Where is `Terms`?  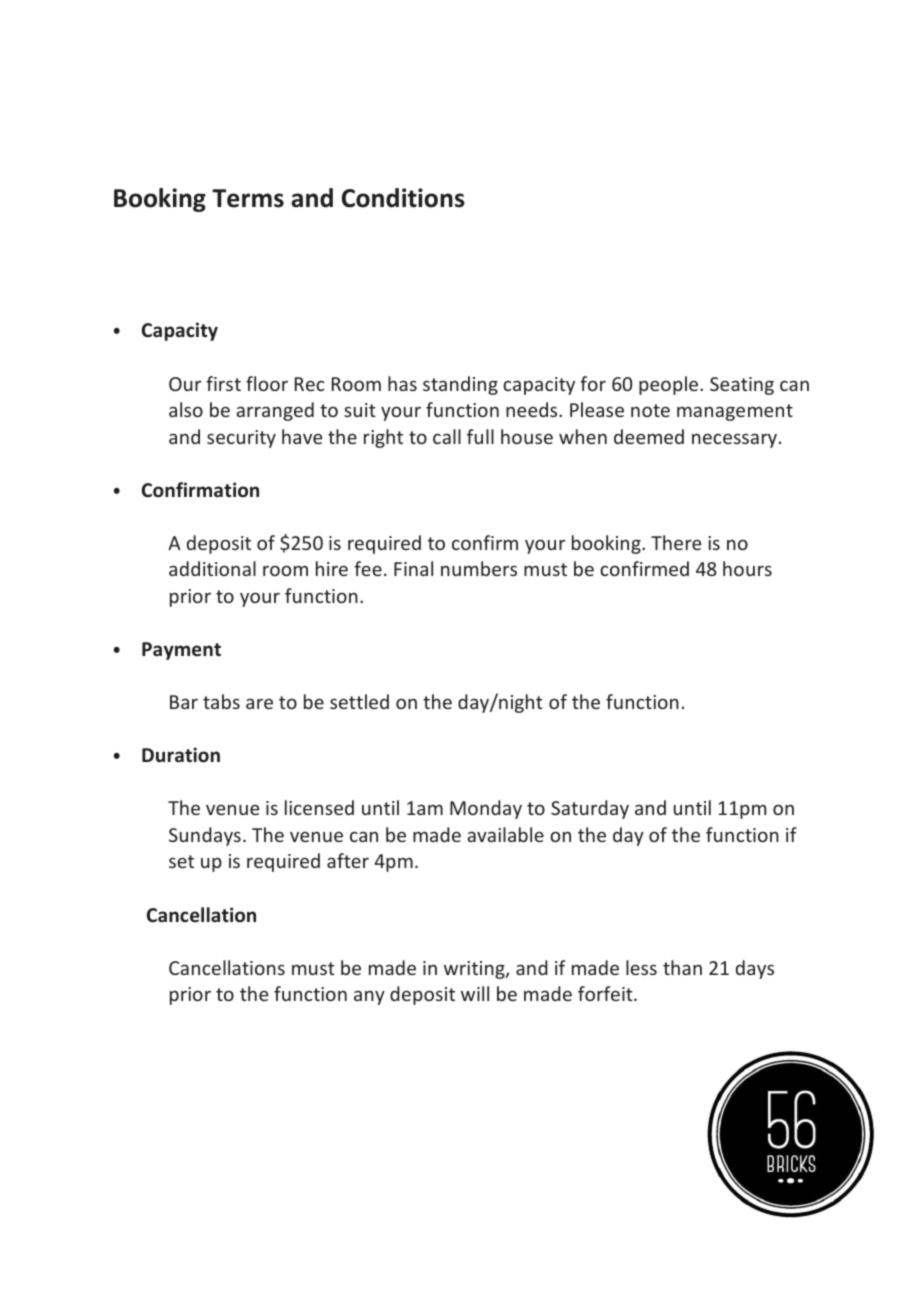 Terms is located at coordinates (248, 198).
